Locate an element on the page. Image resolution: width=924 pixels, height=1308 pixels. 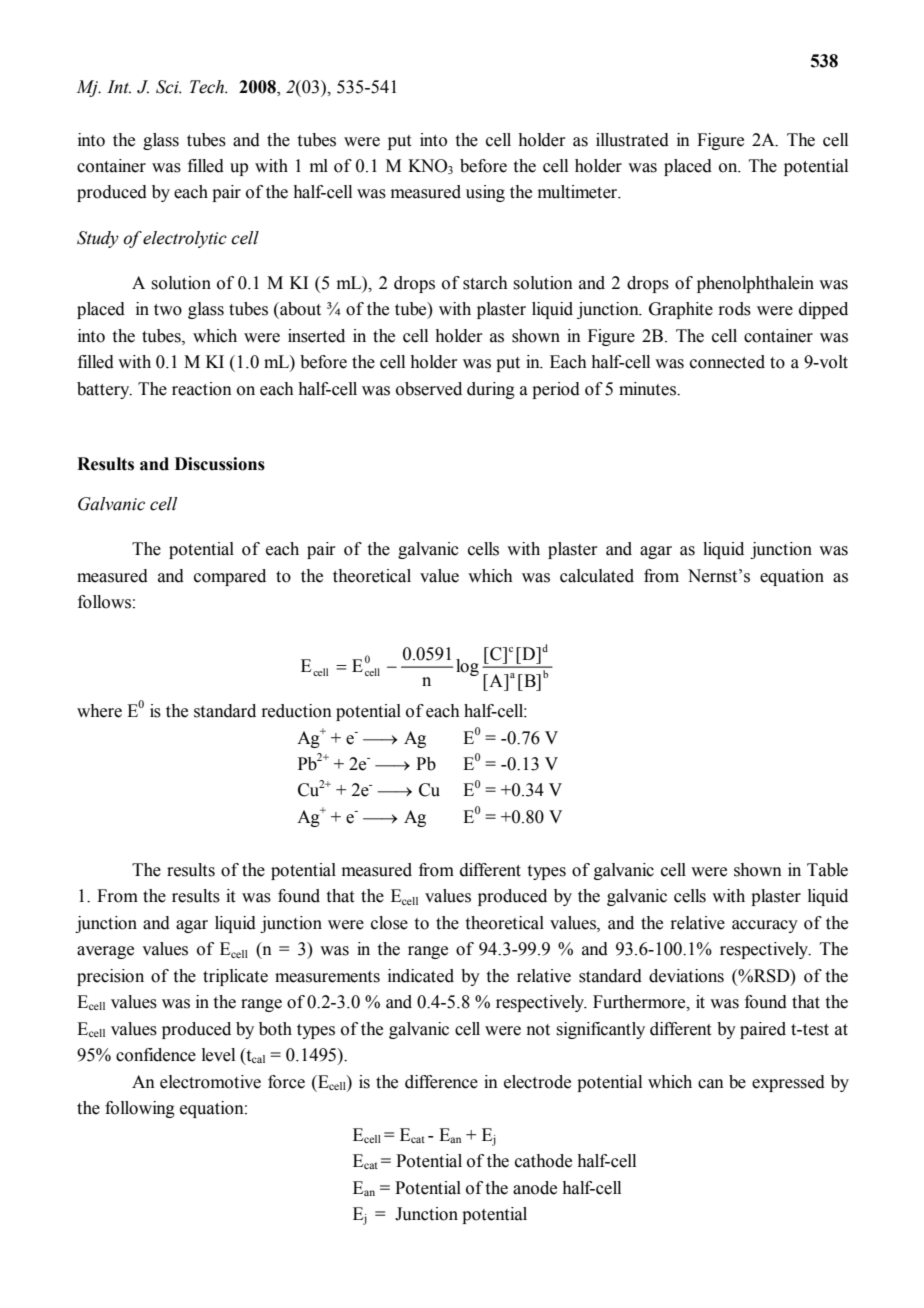
illustrated is located at coordinates (632, 140).
